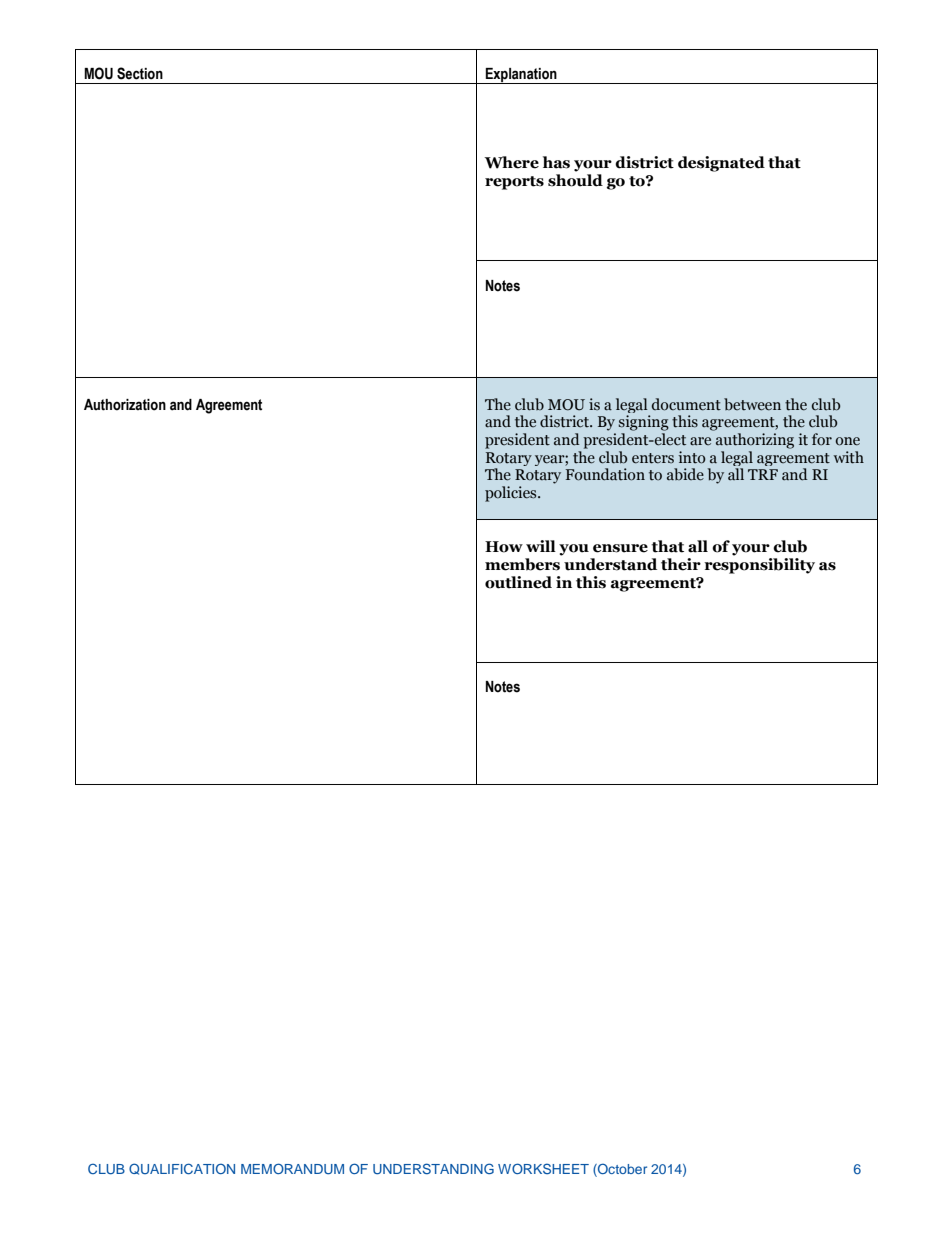 The image size is (952, 1233). What do you see at coordinates (521, 76) in the screenshot?
I see `Explanation` at bounding box center [521, 76].
